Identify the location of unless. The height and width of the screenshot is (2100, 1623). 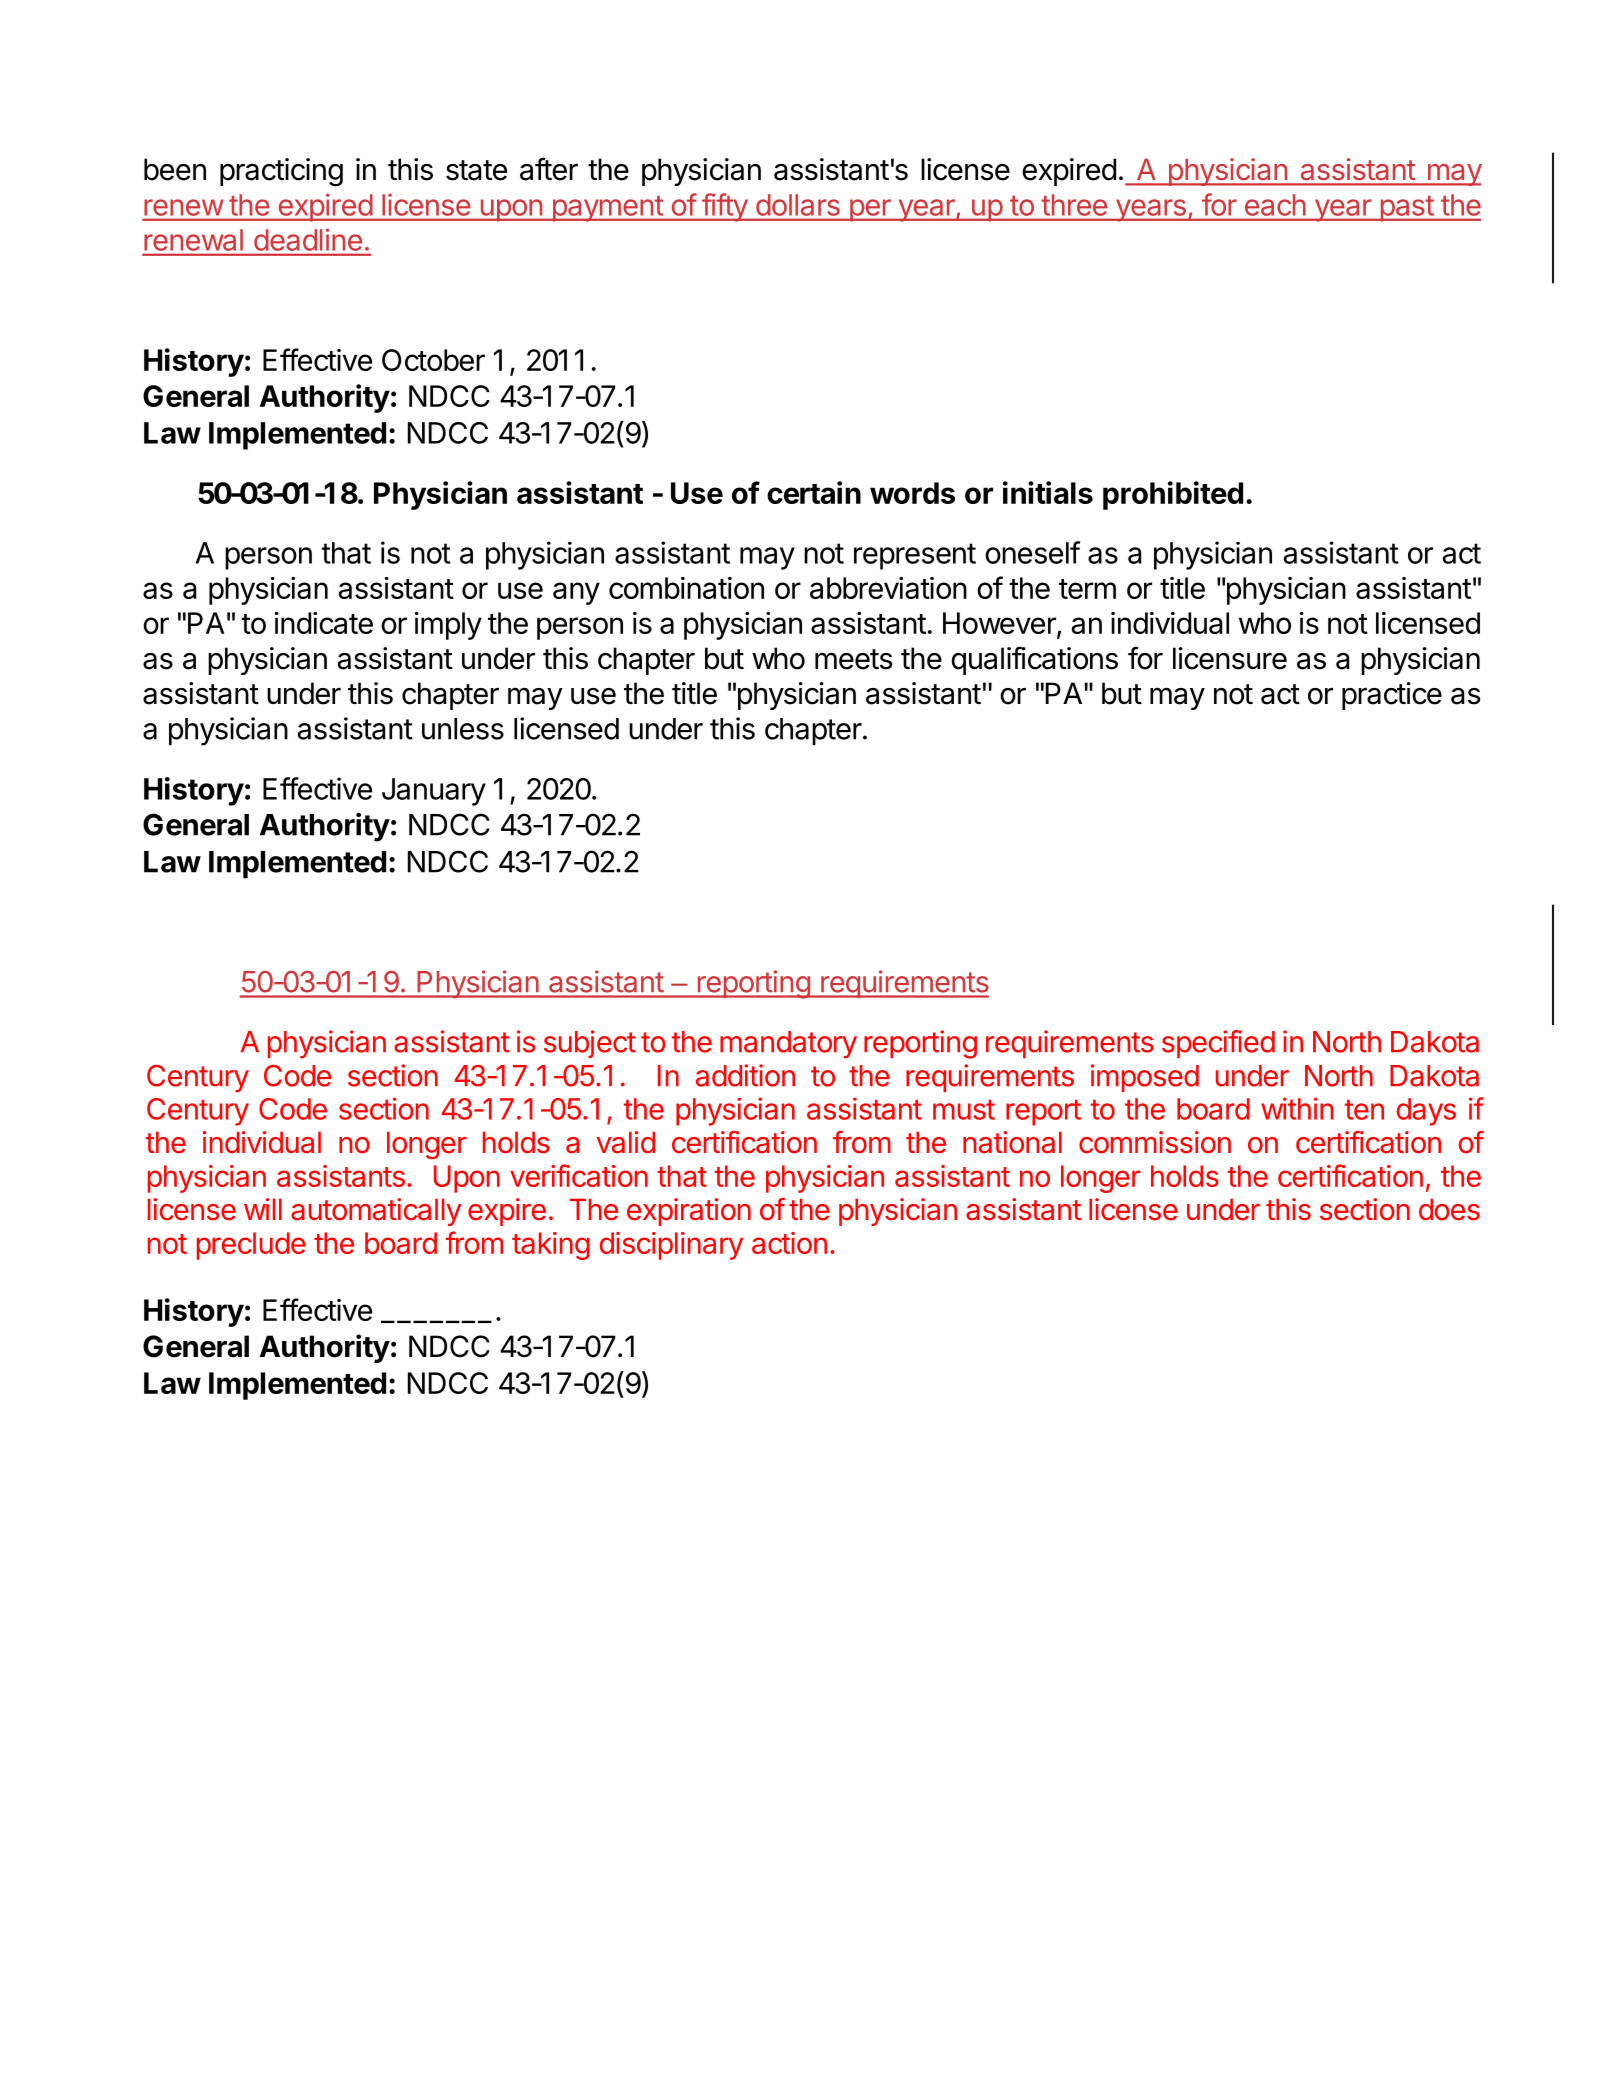
(463, 729).
